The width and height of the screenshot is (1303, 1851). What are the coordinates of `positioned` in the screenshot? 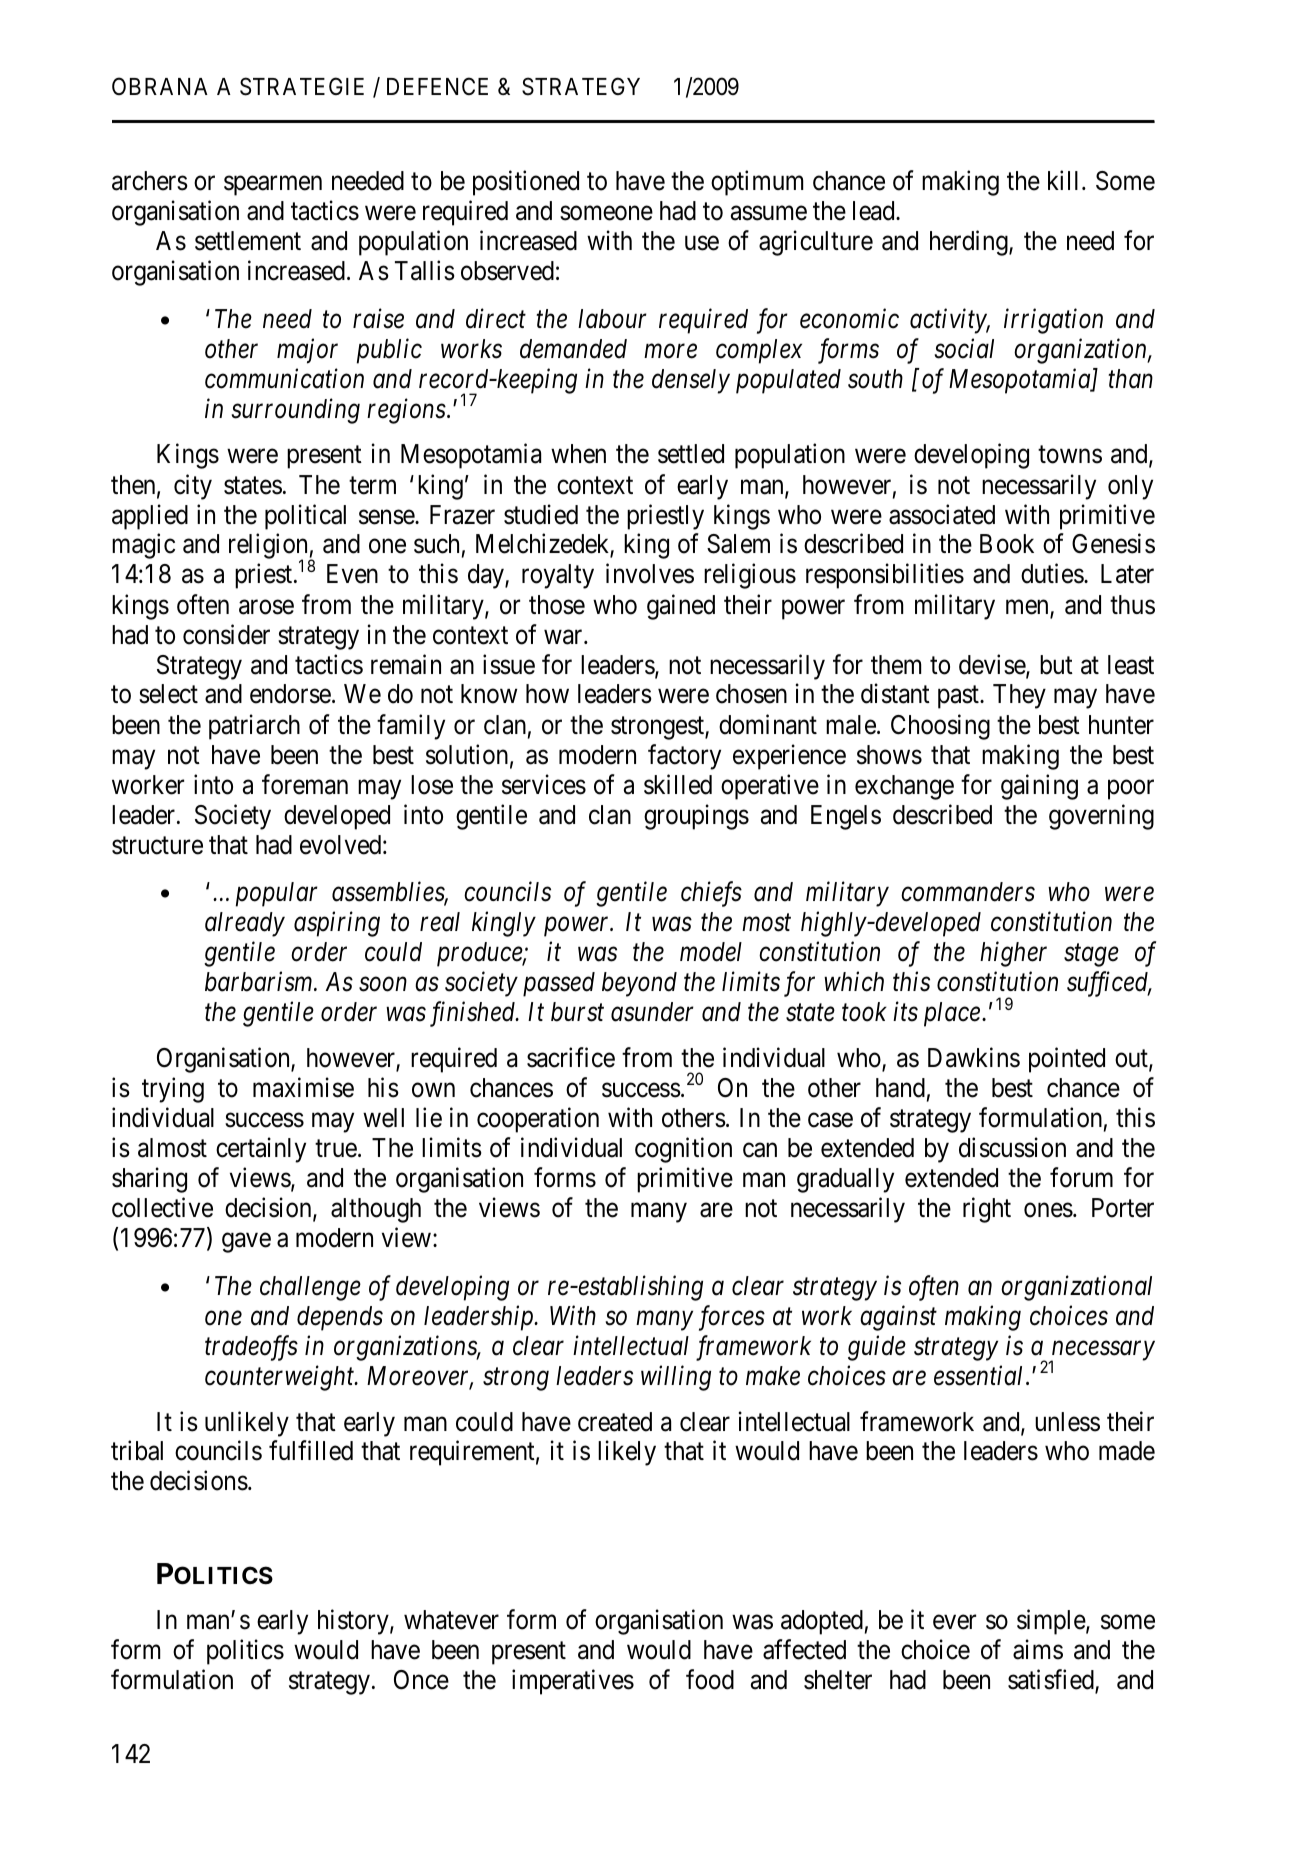 It's located at (526, 183).
